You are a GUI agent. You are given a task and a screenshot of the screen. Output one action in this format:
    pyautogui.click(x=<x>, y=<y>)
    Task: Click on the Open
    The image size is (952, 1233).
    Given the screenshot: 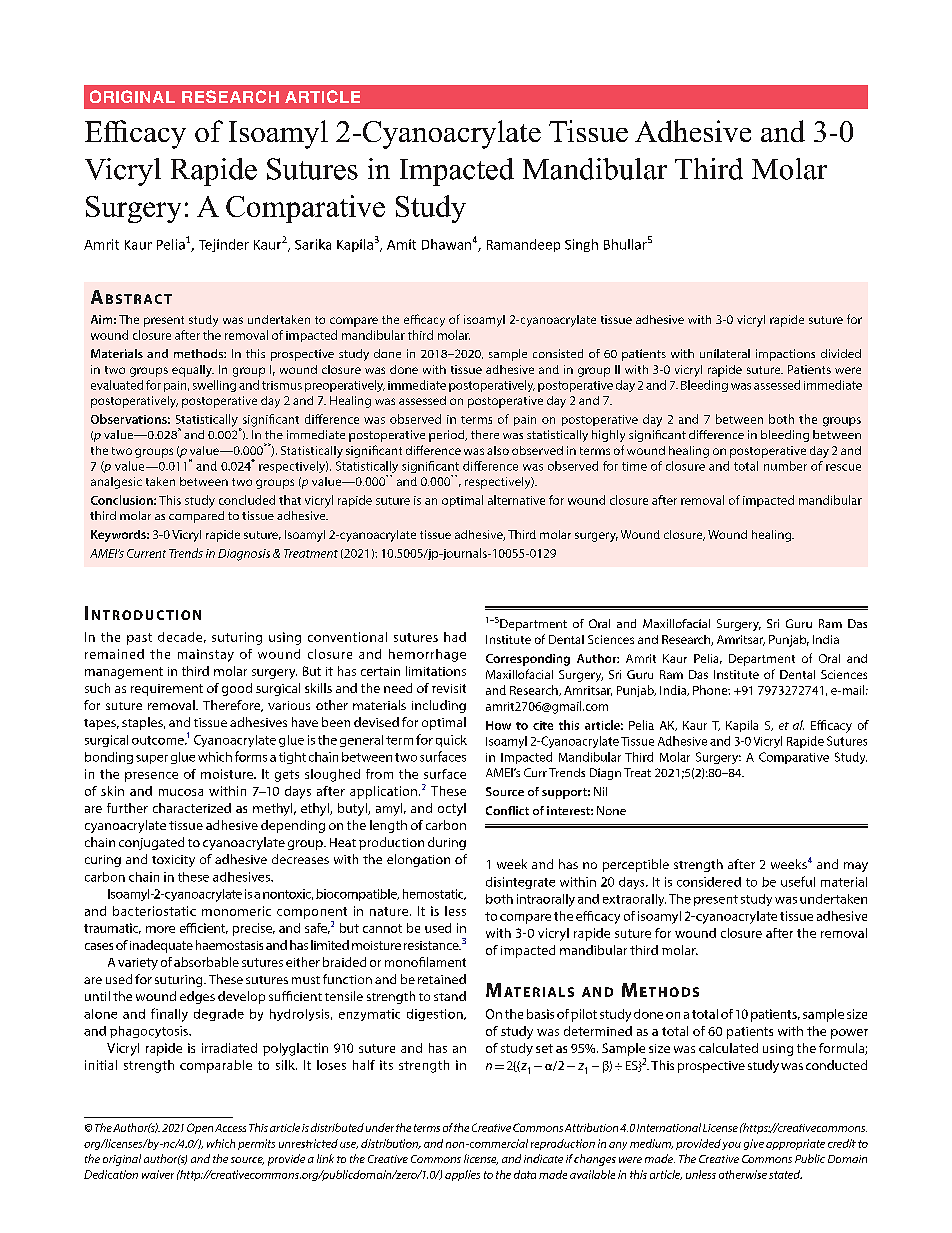 What is the action you would take?
    pyautogui.click(x=200, y=1128)
